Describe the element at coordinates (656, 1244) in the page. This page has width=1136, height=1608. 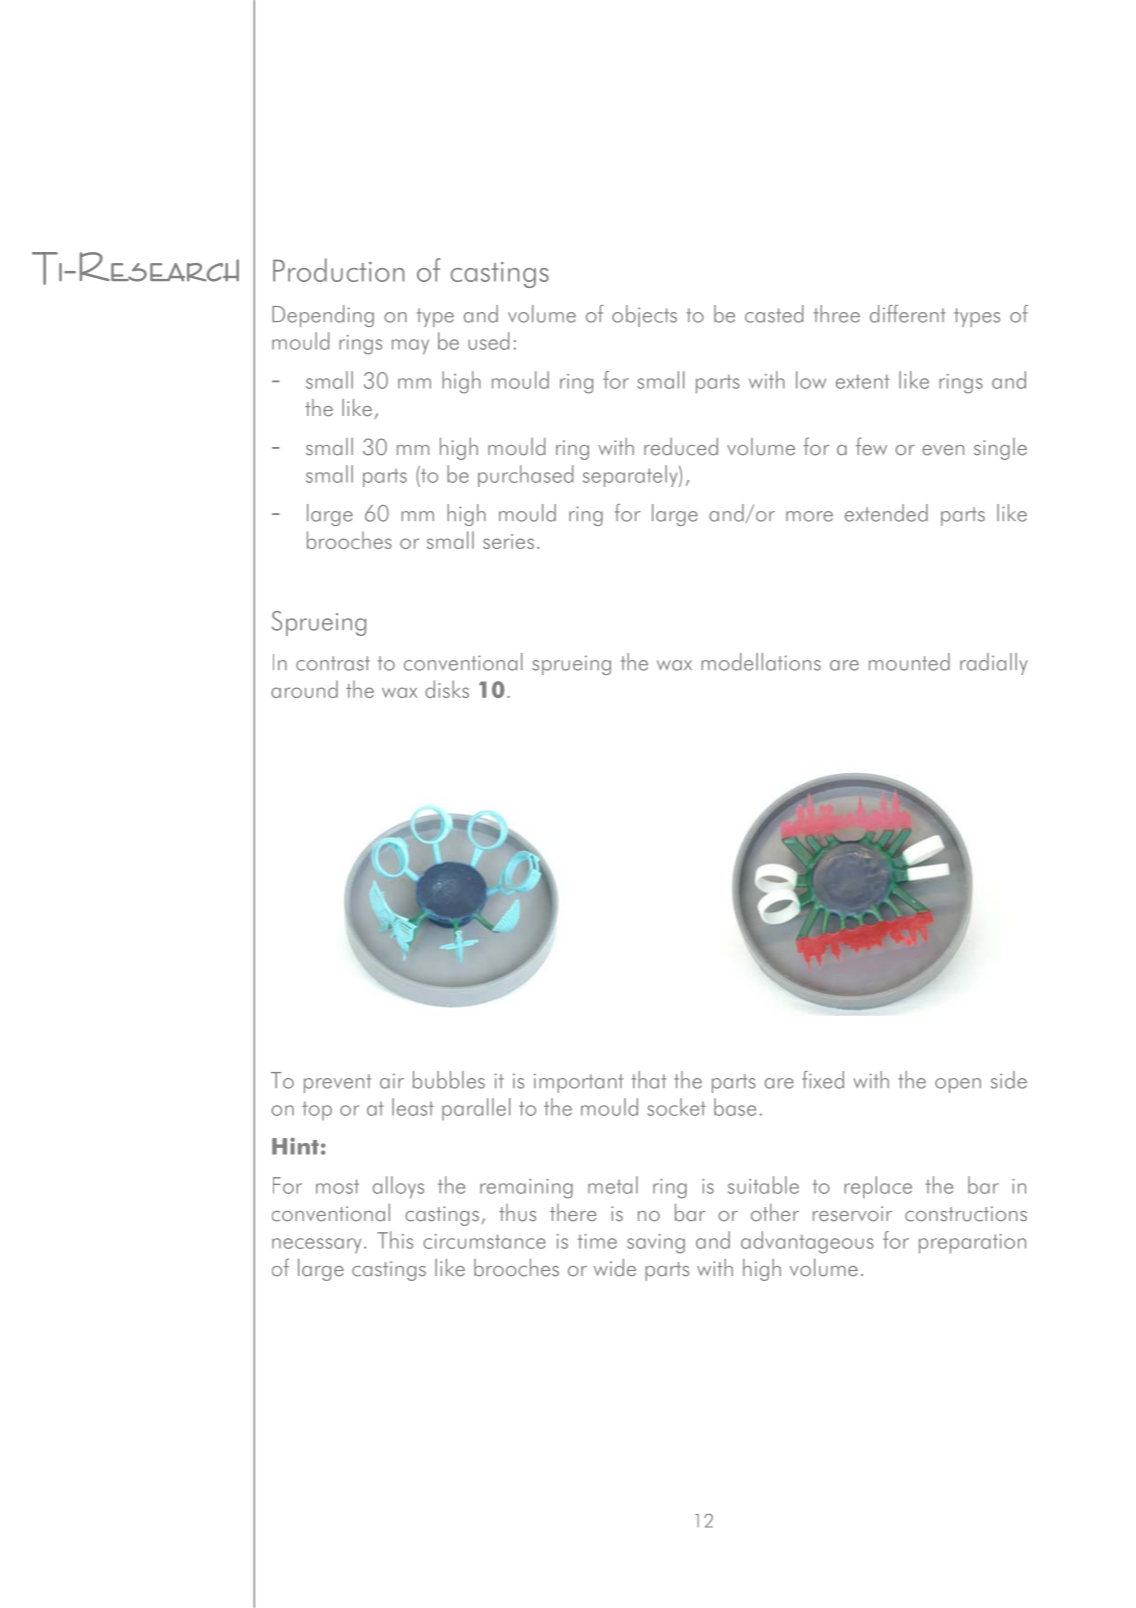
I see `saving` at that location.
